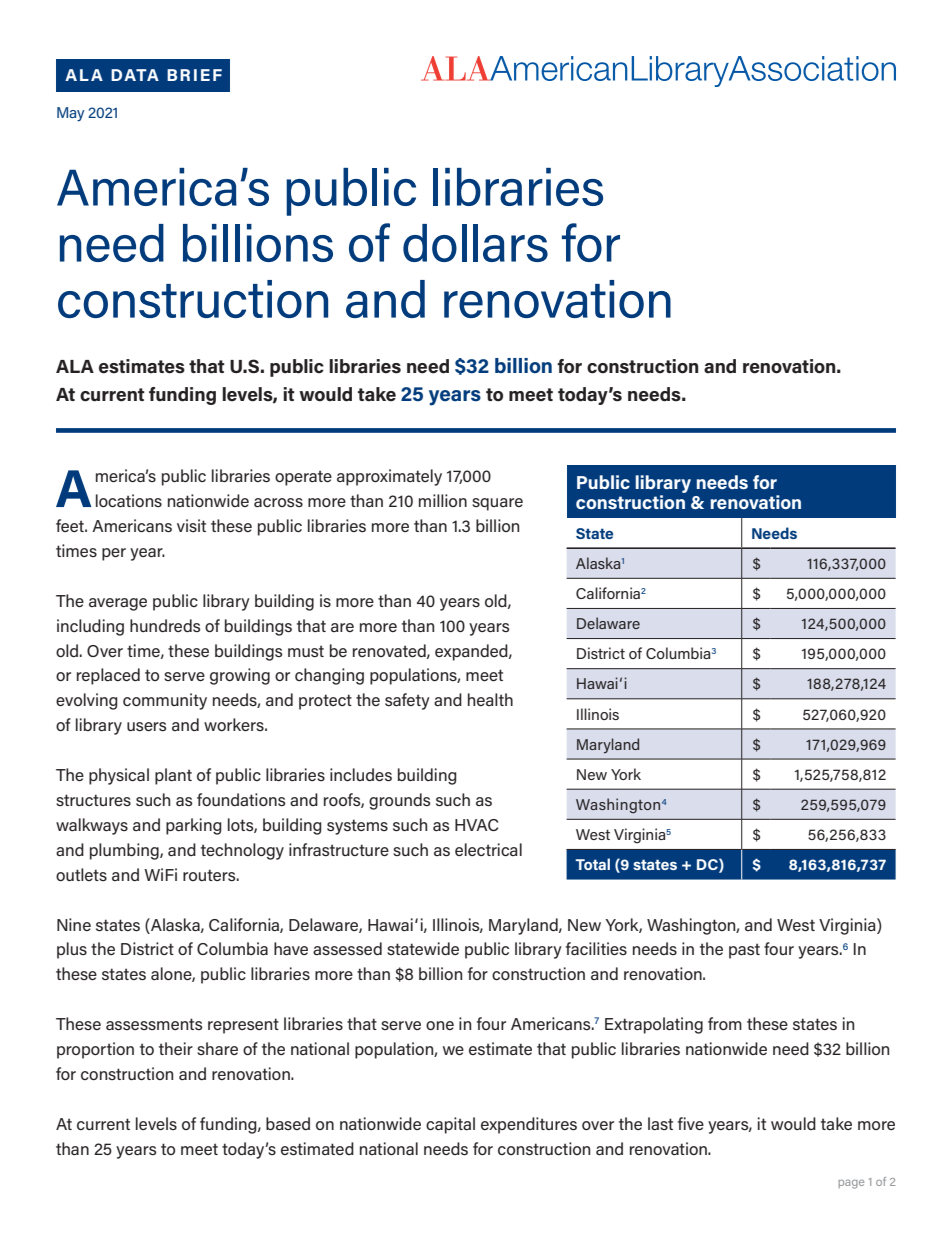  I want to click on dollars, so click(475, 243).
